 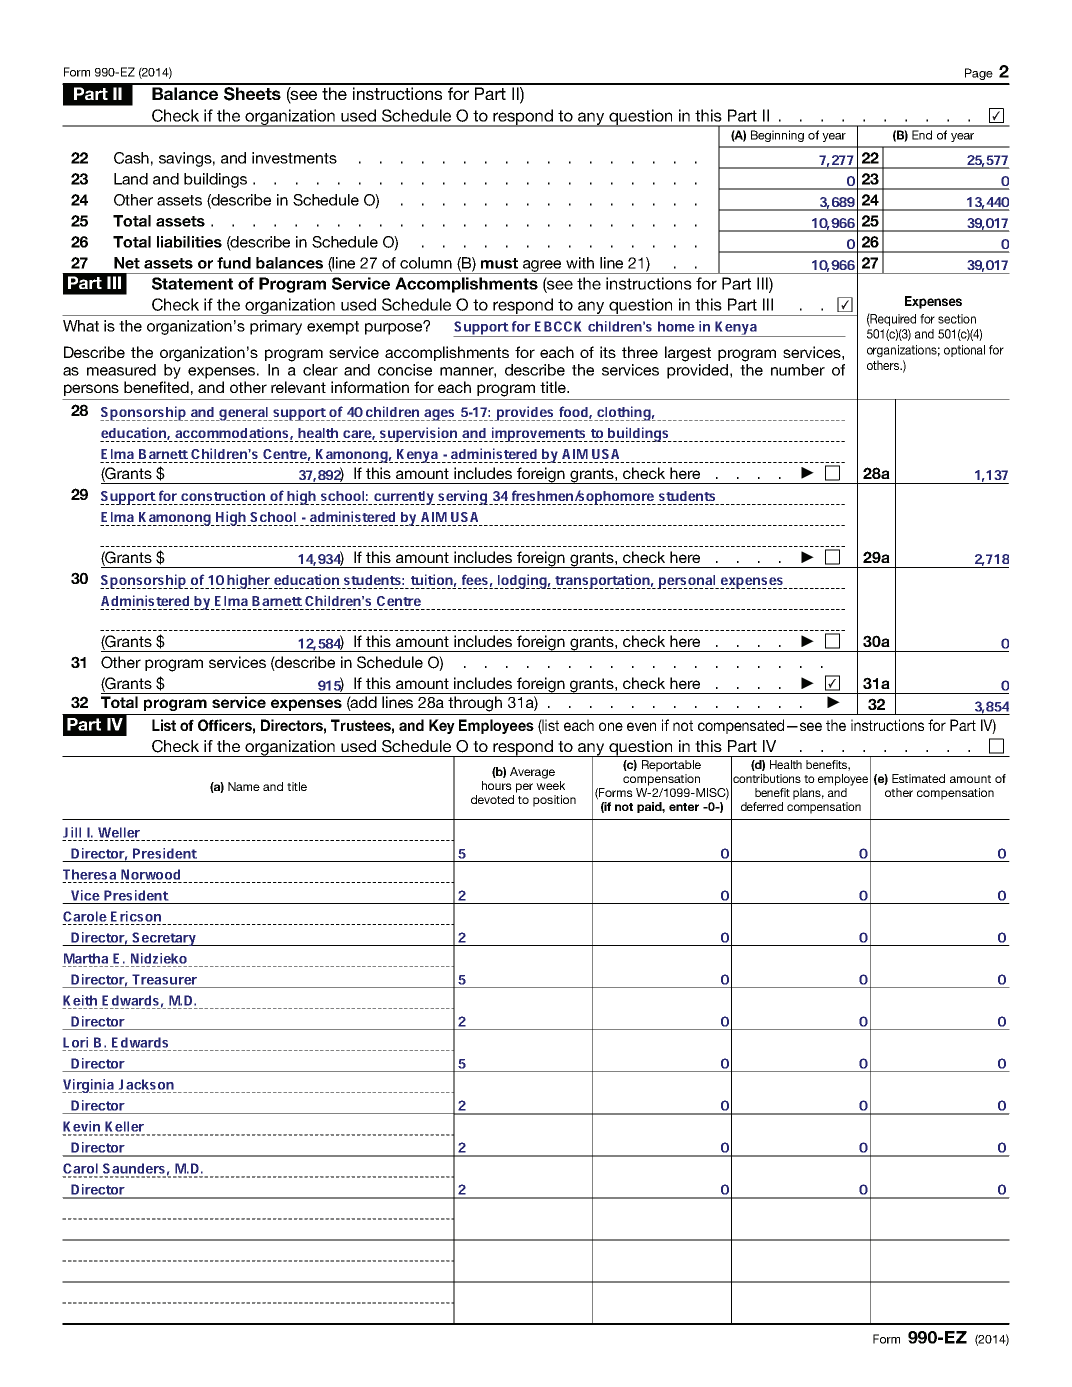 What do you see at coordinates (777, 136) in the document?
I see `Beginning` at bounding box center [777, 136].
